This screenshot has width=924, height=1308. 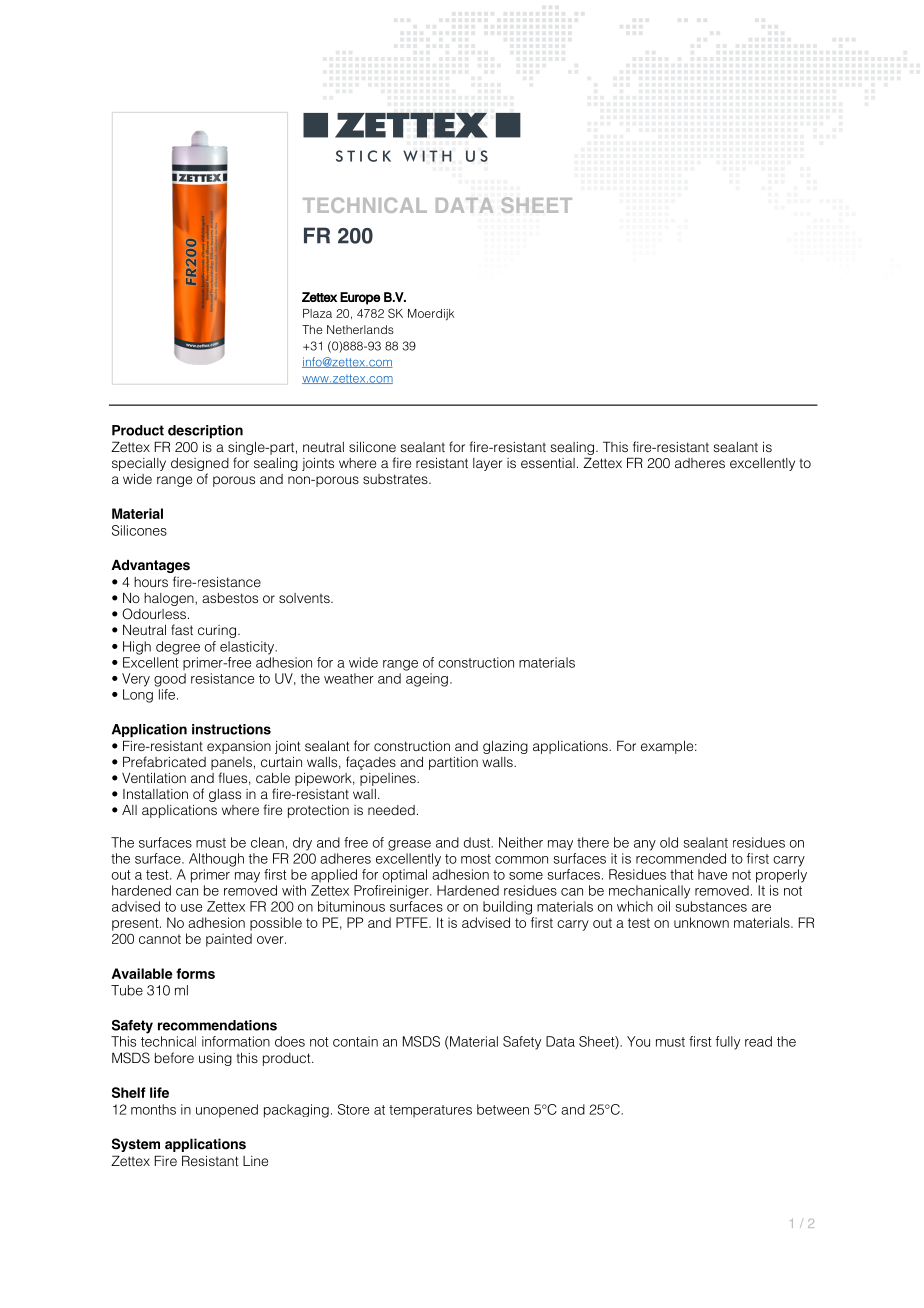 What do you see at coordinates (728, 1043) in the screenshot?
I see `fully` at bounding box center [728, 1043].
